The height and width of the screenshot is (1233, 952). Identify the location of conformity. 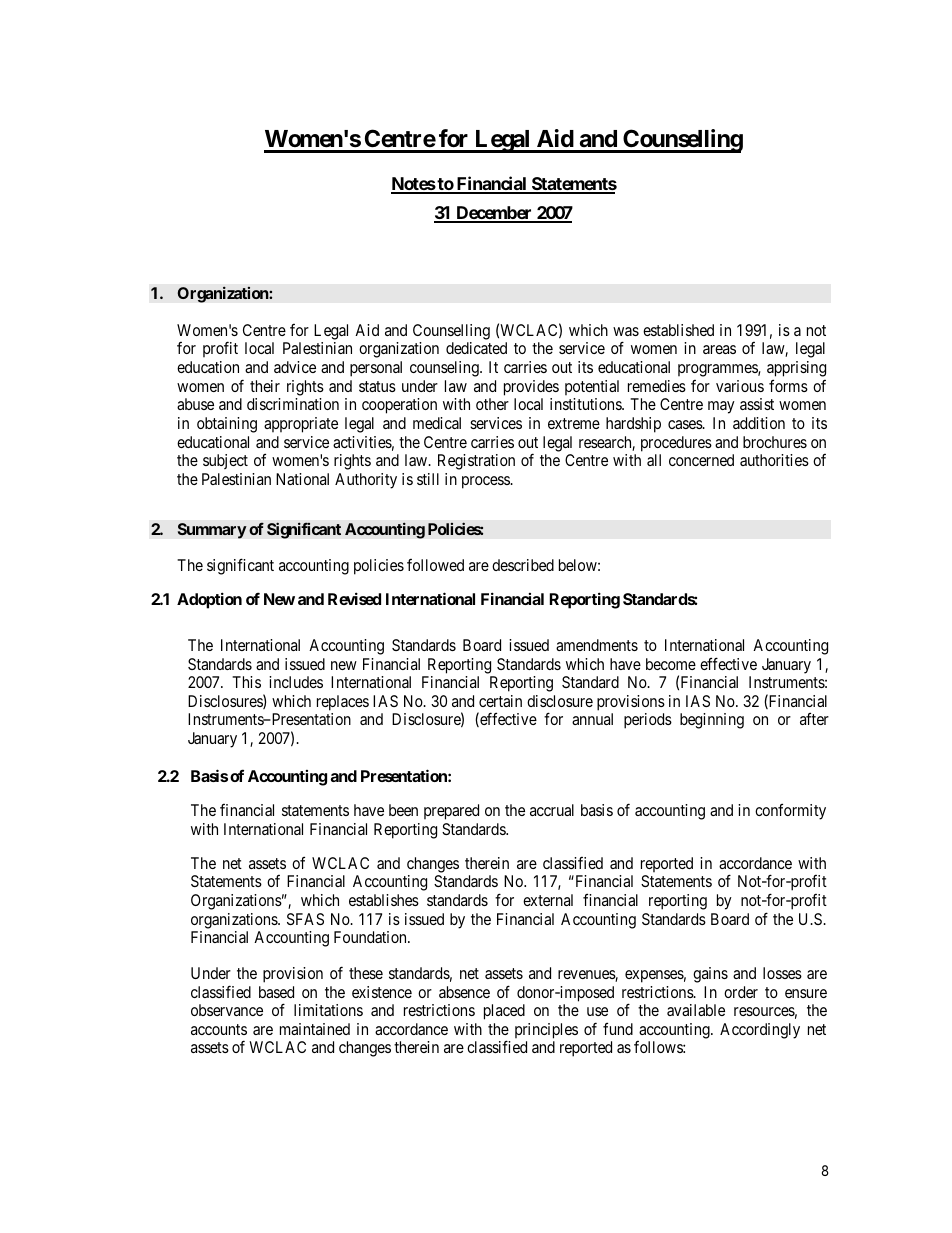
(790, 811).
